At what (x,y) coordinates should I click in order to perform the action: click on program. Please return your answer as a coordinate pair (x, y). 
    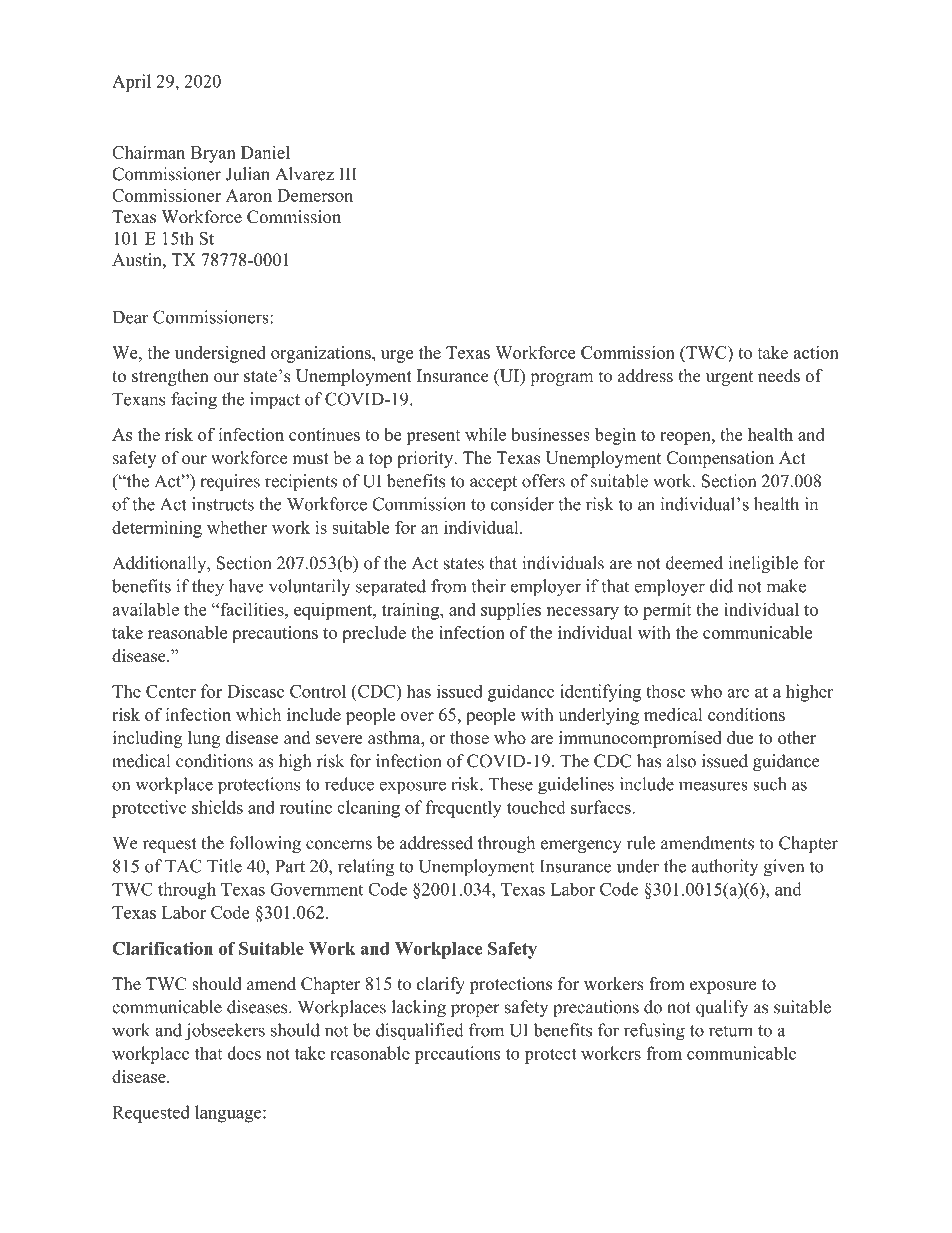
    Looking at the image, I should click on (561, 379).
